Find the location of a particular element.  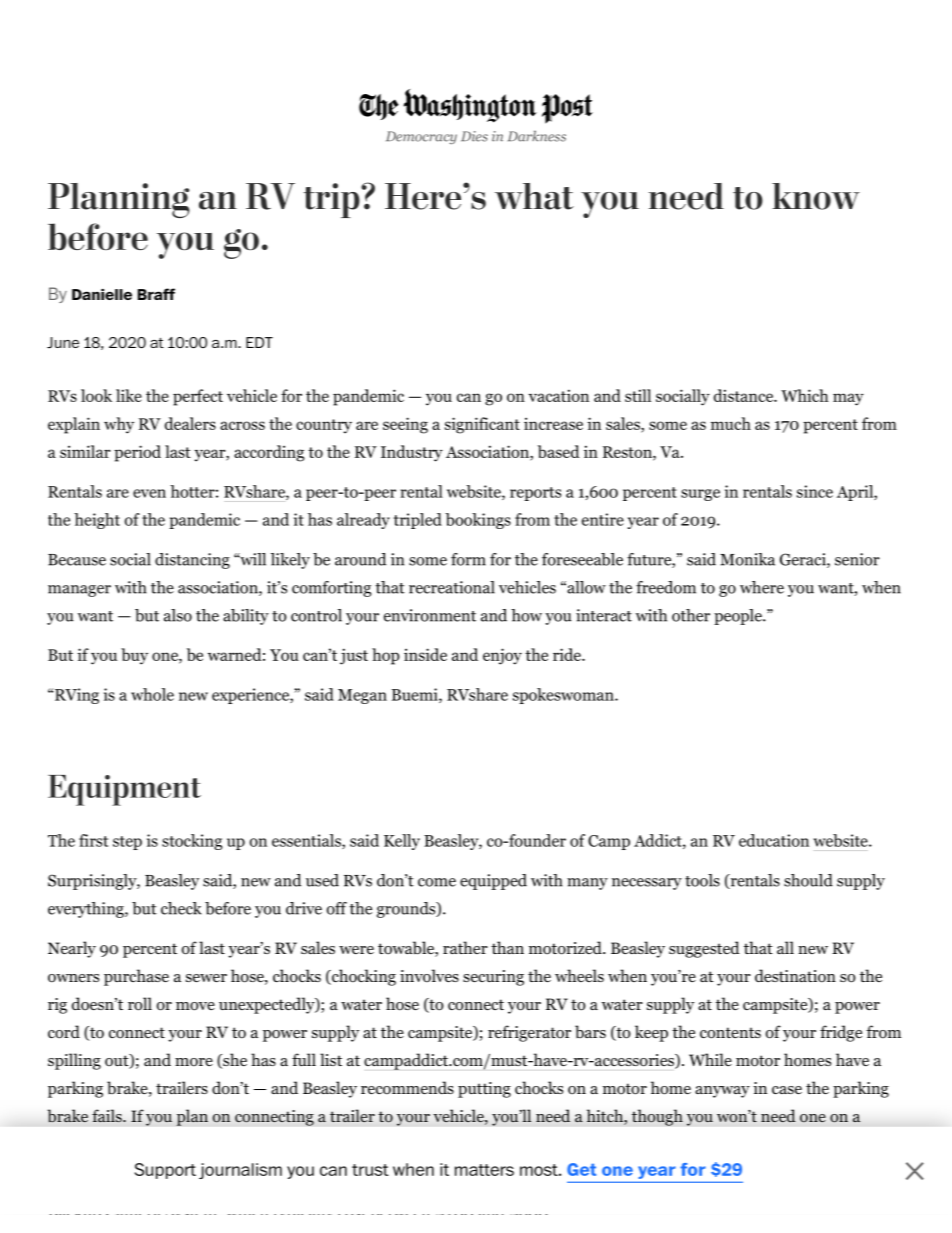

Danielle is located at coordinates (102, 294).
